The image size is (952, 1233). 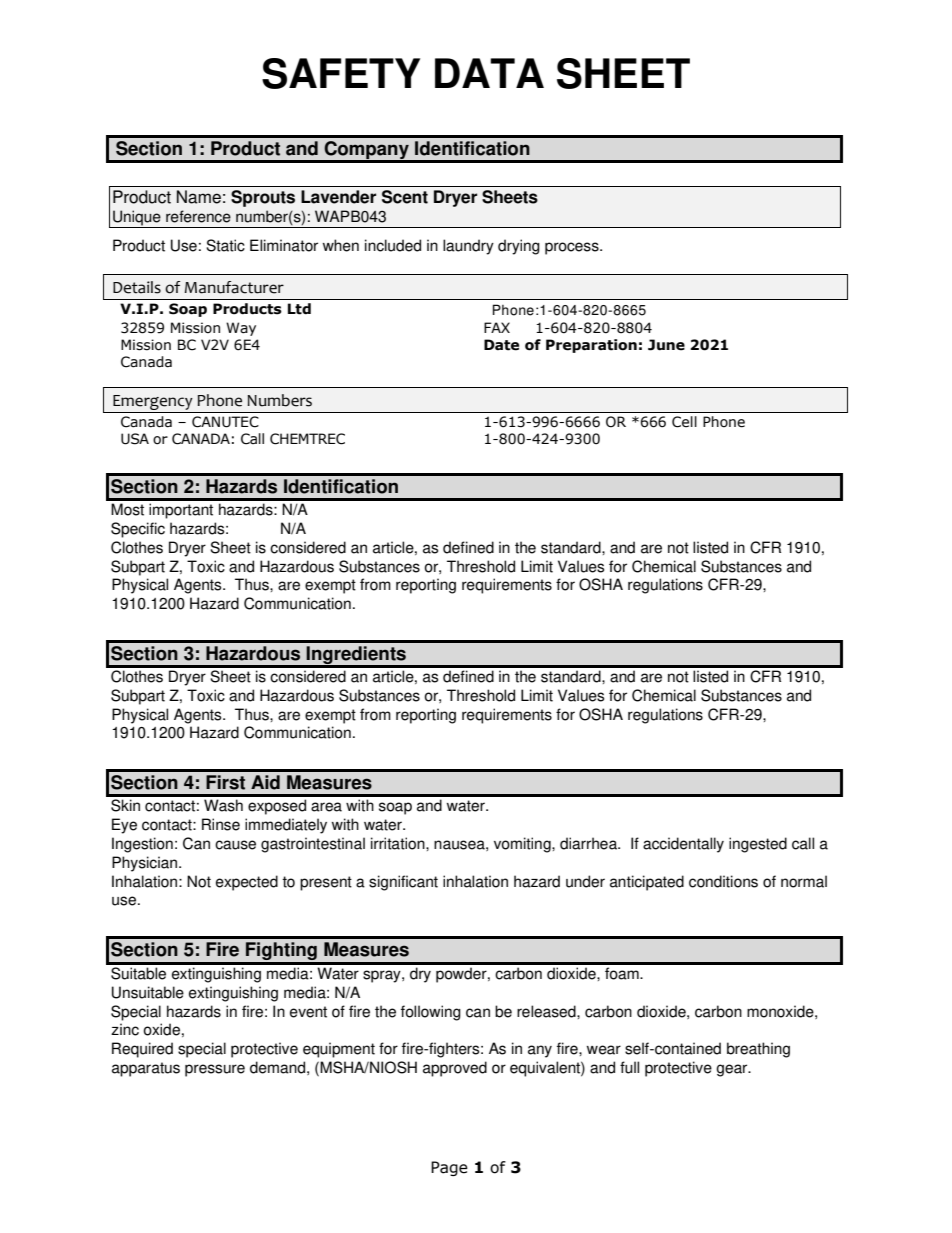 What do you see at coordinates (666, 345) in the image?
I see `June` at bounding box center [666, 345].
